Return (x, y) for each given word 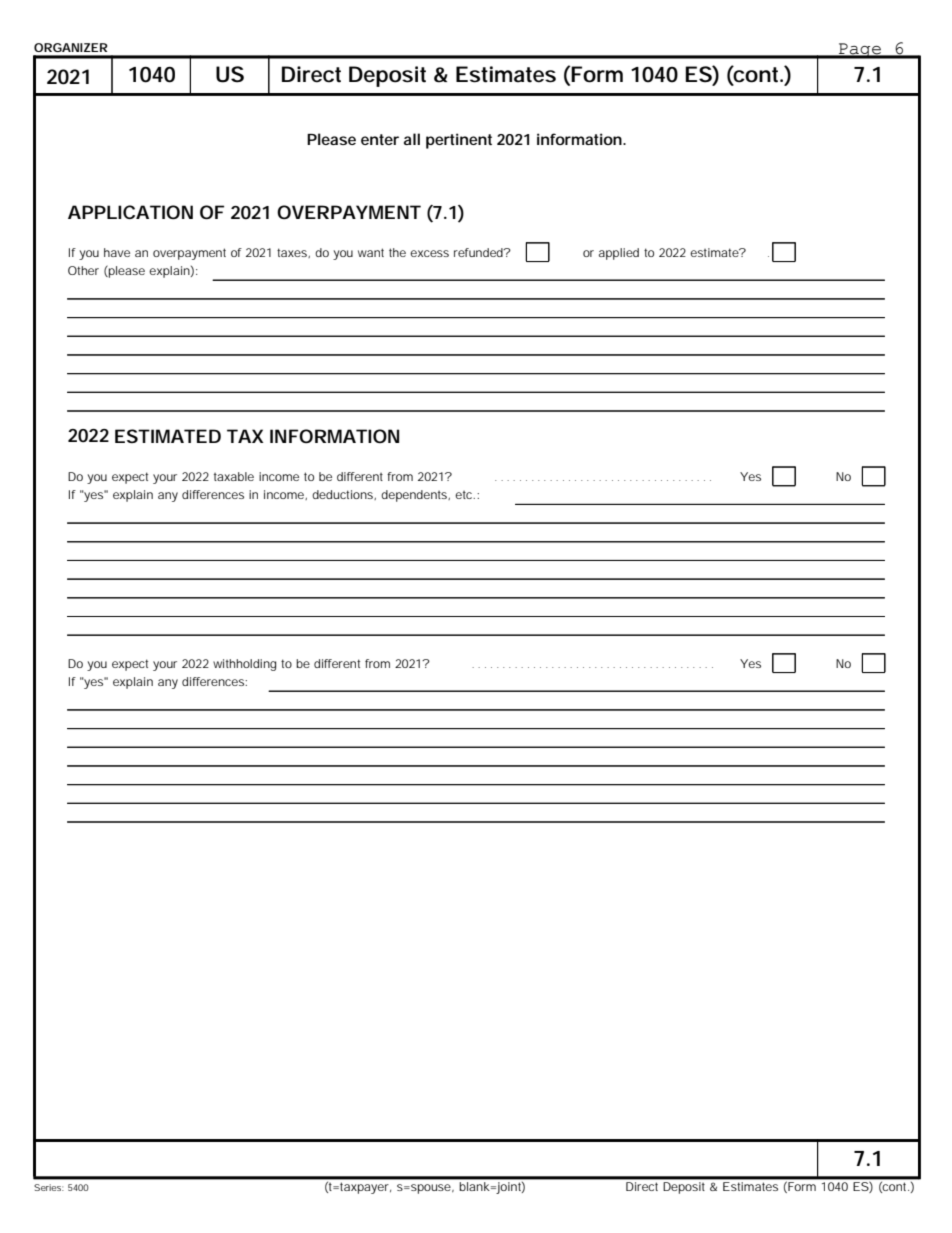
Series (49, 1187)
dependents (415, 496)
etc (465, 495)
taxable (234, 476)
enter (380, 139)
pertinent (459, 141)
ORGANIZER (71, 47)
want (371, 252)
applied (619, 254)
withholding (244, 665)
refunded (479, 252)
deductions (344, 495)
